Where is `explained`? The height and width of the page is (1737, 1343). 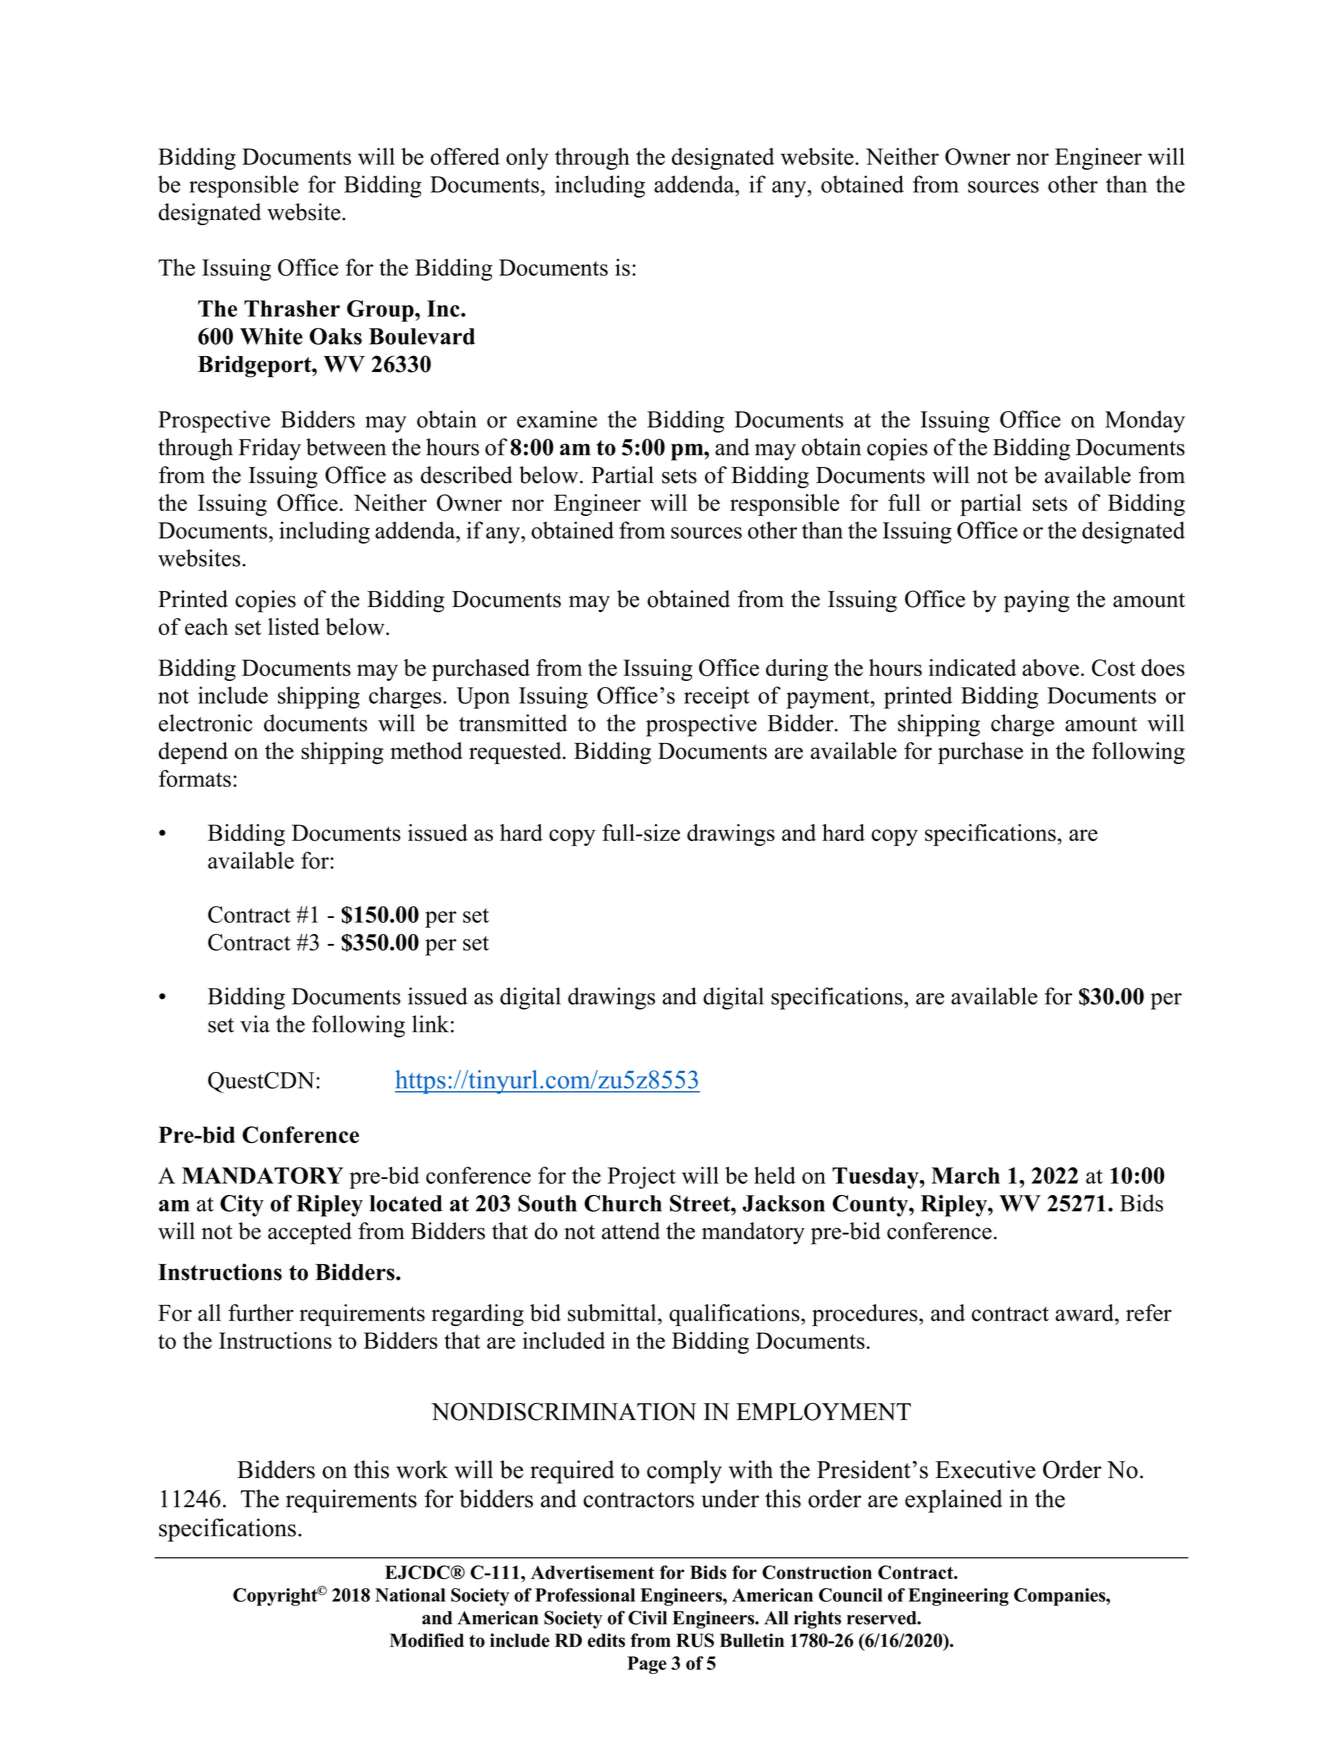 explained is located at coordinates (953, 1501).
